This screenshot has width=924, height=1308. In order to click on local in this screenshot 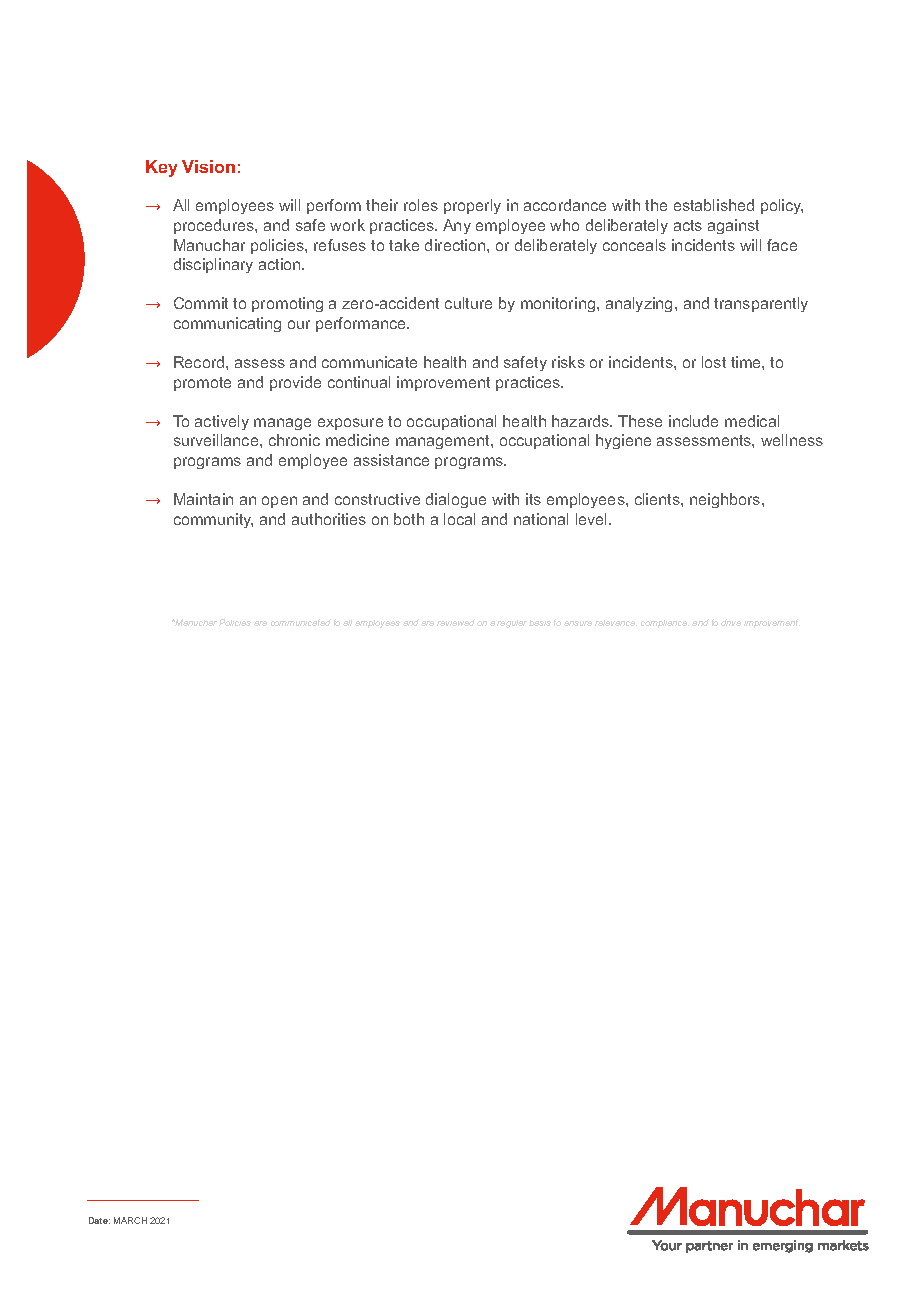, I will do `click(459, 519)`.
